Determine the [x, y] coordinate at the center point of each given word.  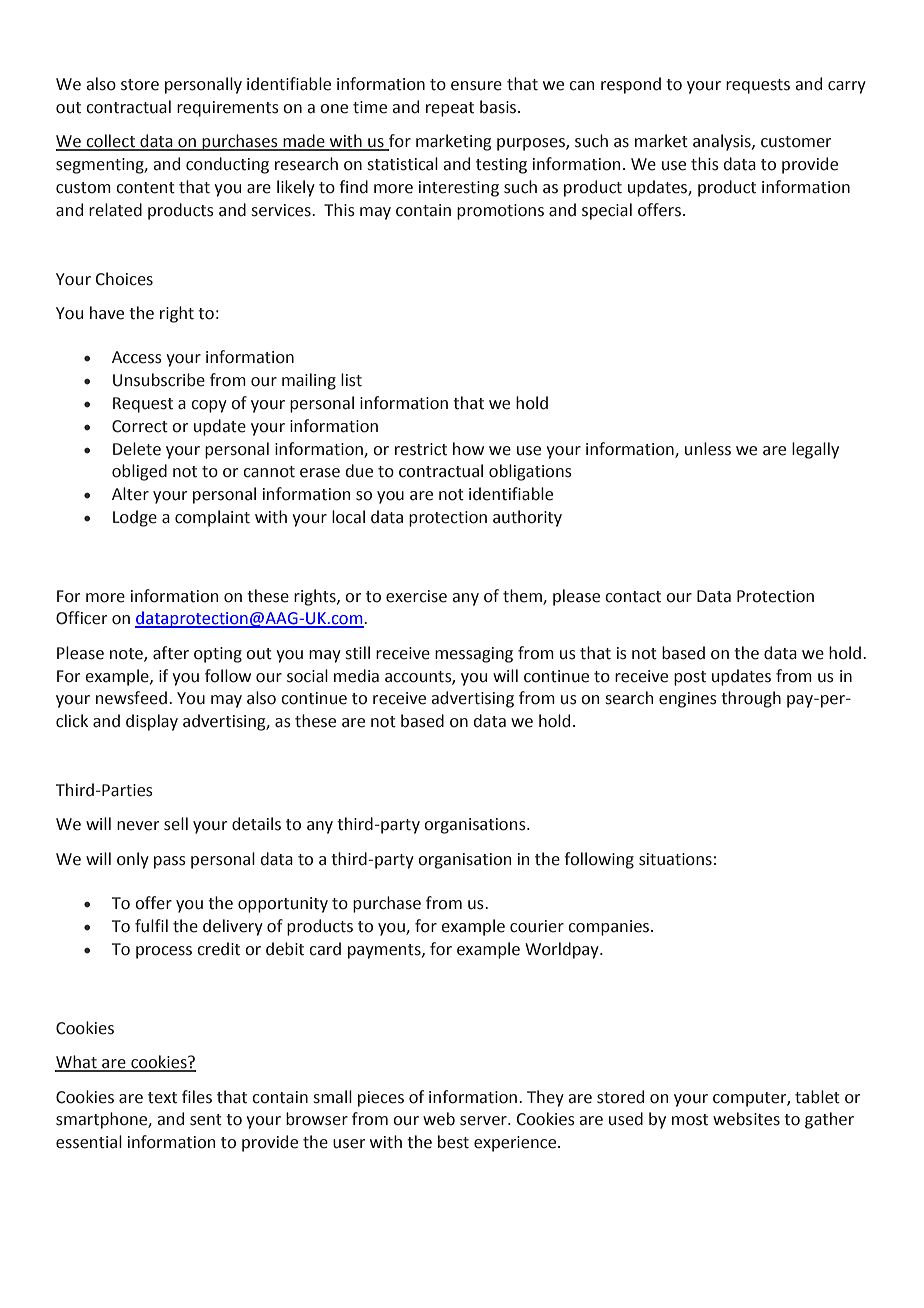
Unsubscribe [159, 380]
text [162, 1098]
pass [170, 862]
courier [537, 926]
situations [675, 859]
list [351, 380]
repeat [450, 109]
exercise [416, 596]
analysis [723, 142]
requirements [228, 109]
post [690, 678]
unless [708, 449]
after [171, 653]
